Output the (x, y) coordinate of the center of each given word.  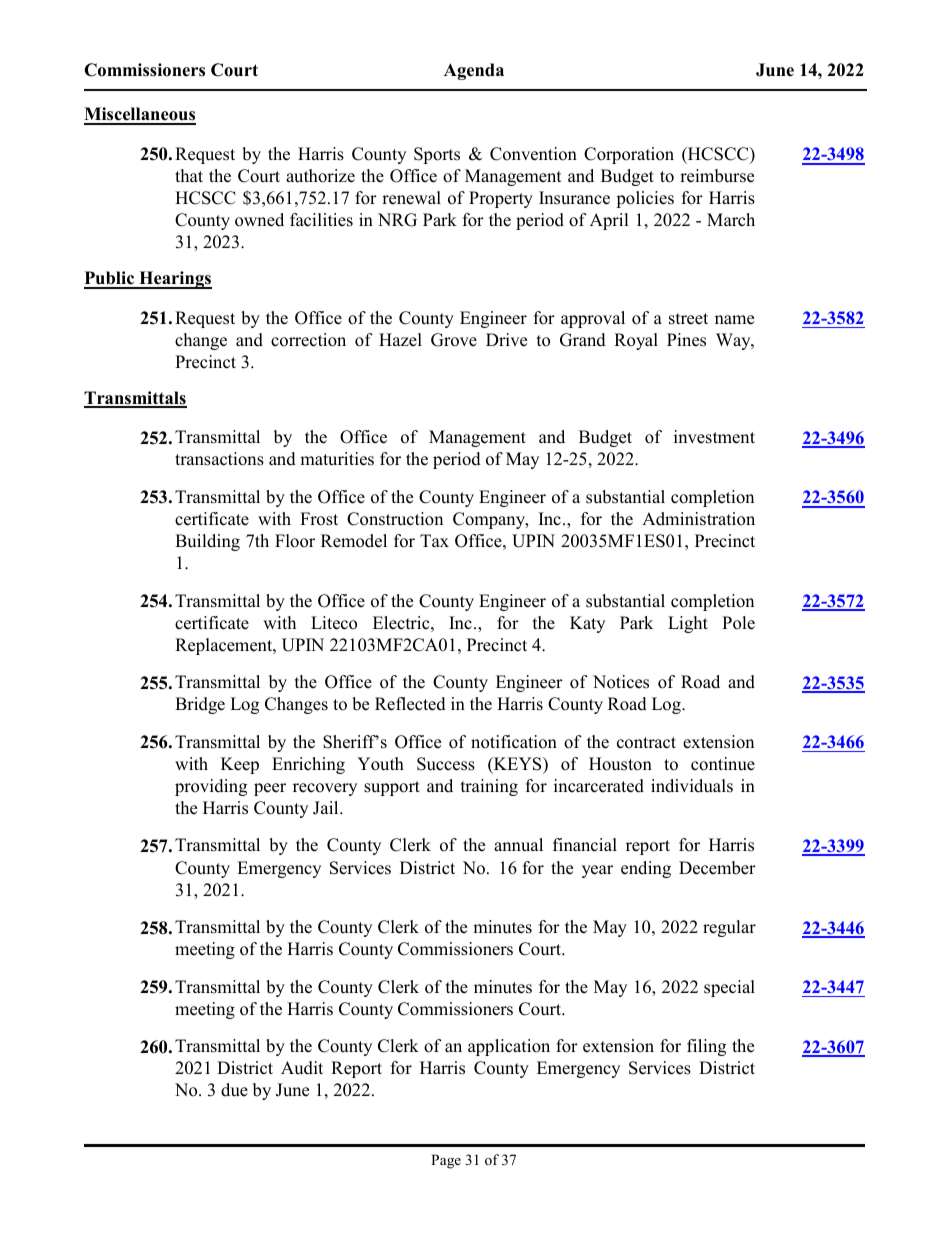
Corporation (629, 155)
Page (446, 1161)
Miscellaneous (140, 115)
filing (706, 1047)
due (234, 1090)
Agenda (474, 71)
